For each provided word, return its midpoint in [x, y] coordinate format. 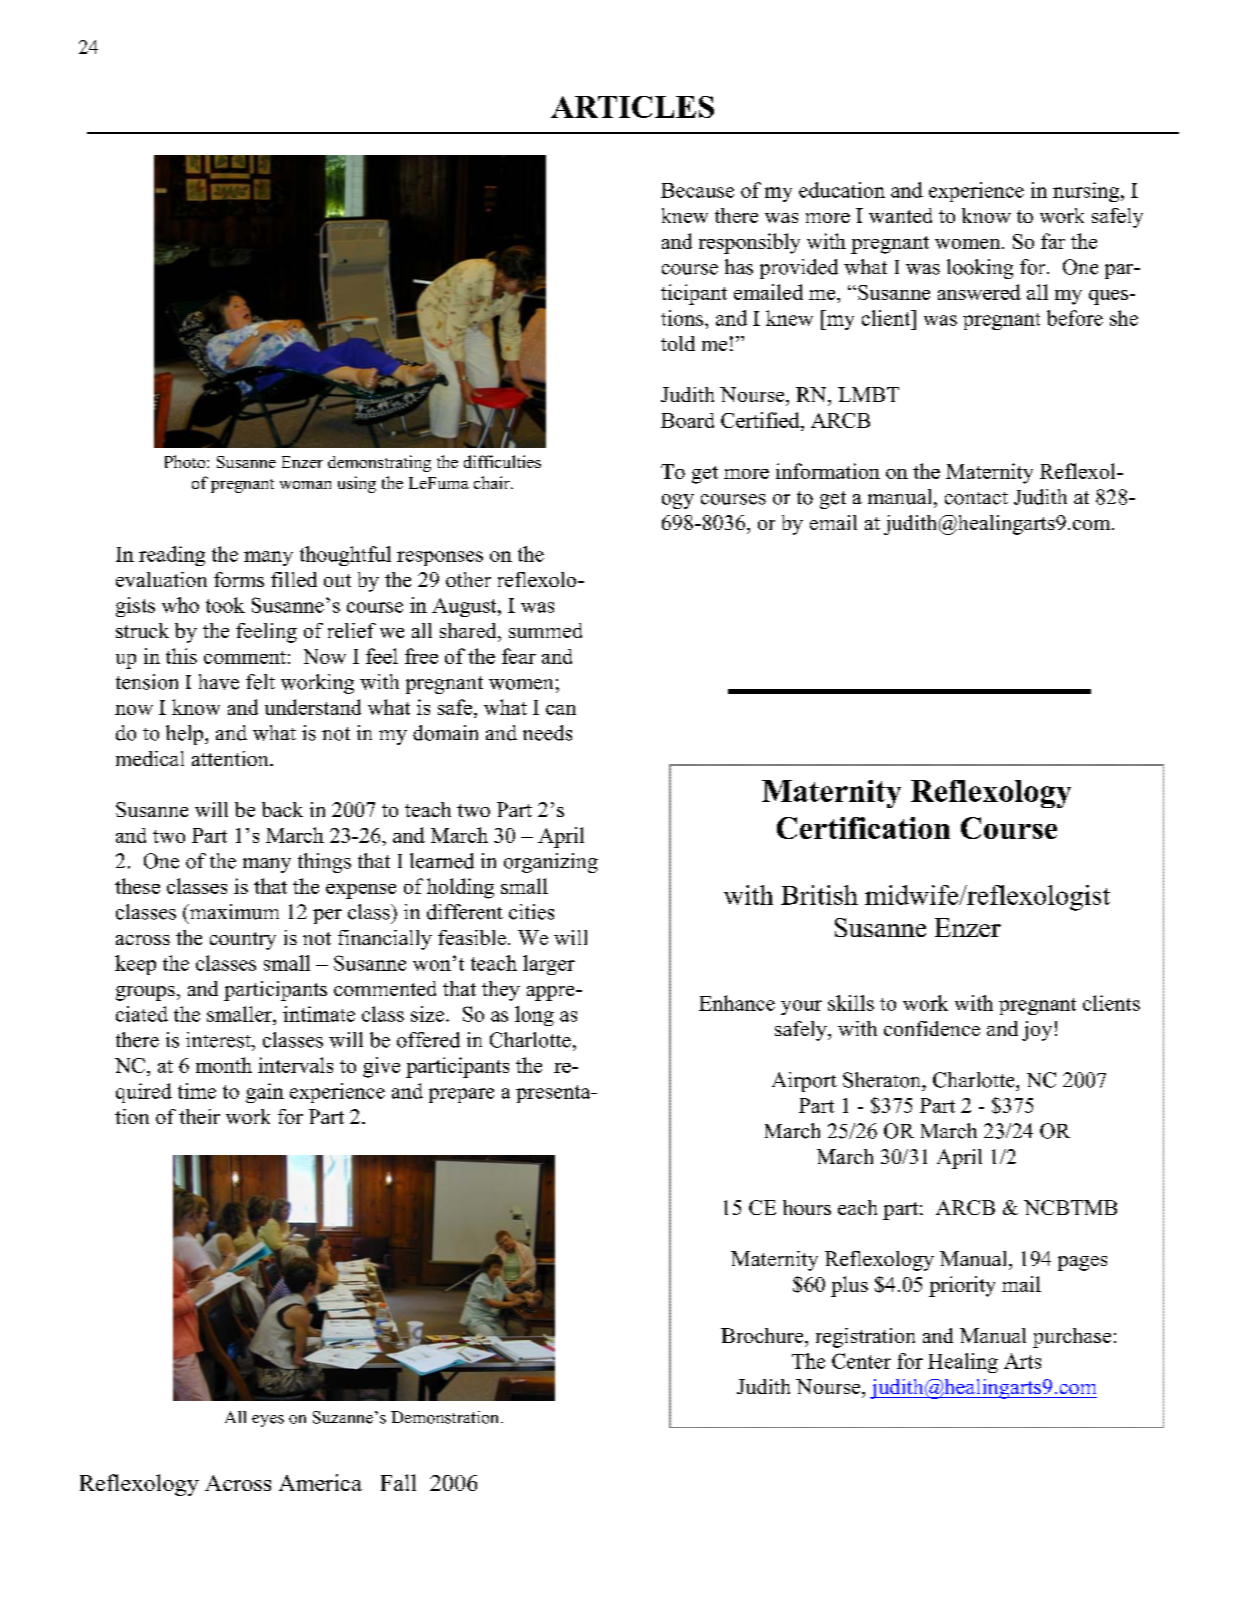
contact [976, 498]
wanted [900, 215]
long [534, 1016]
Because [697, 190]
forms [239, 579]
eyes [268, 1421]
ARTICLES [632, 107]
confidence [932, 1028]
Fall [398, 1482]
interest [219, 1040]
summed [545, 630]
